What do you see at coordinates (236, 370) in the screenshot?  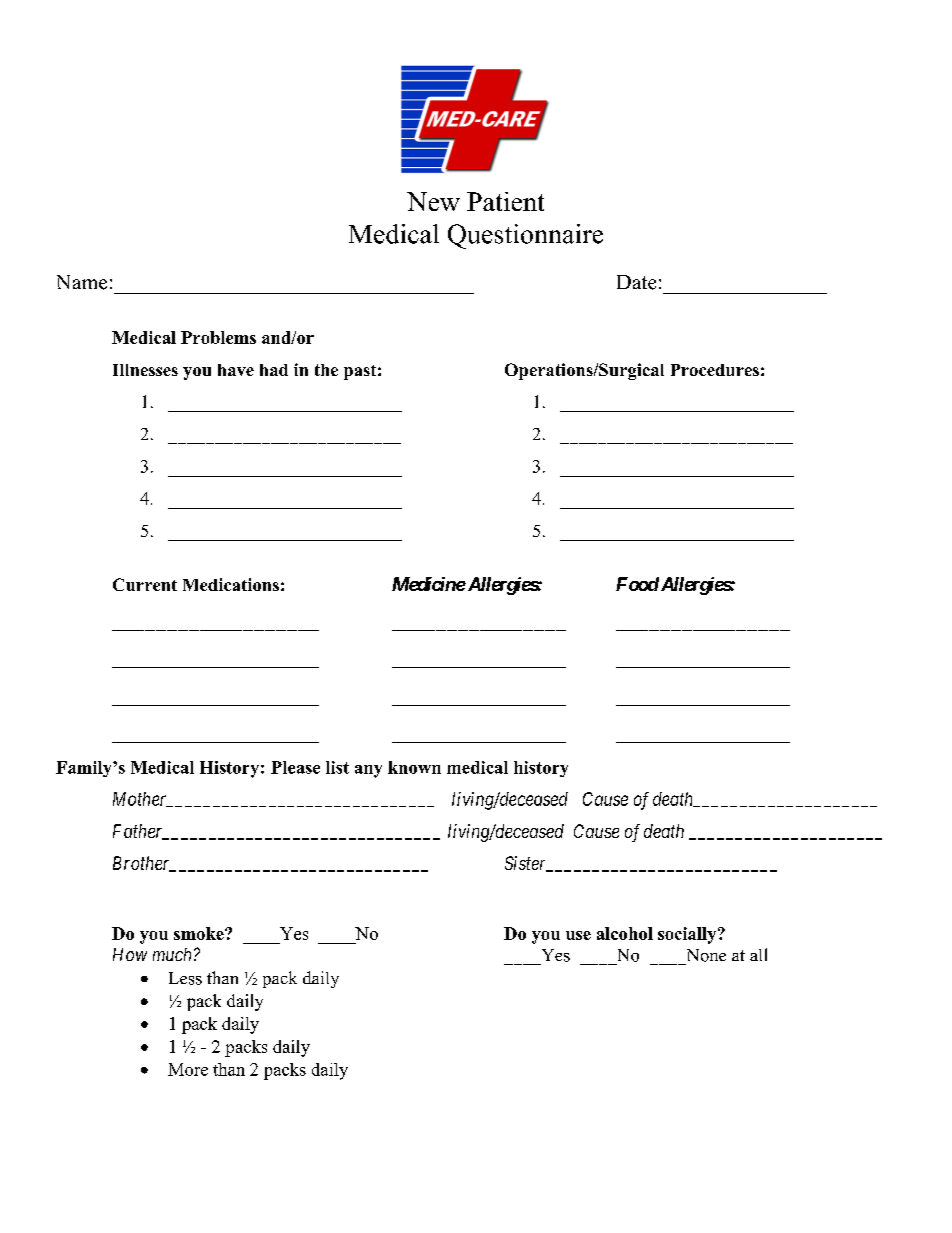 I see `have` at bounding box center [236, 370].
